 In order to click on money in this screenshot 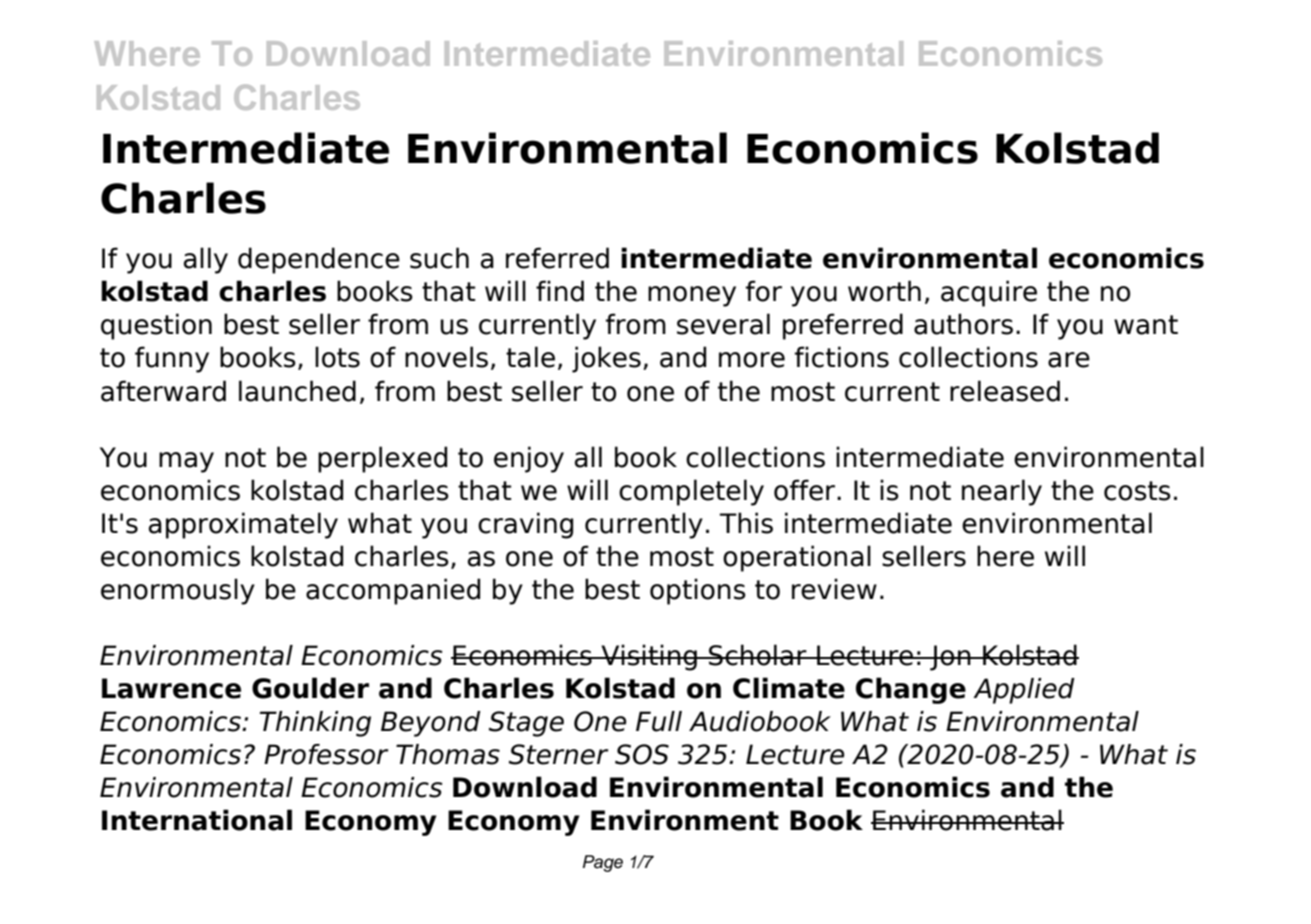, I will do `click(692, 296)`.
